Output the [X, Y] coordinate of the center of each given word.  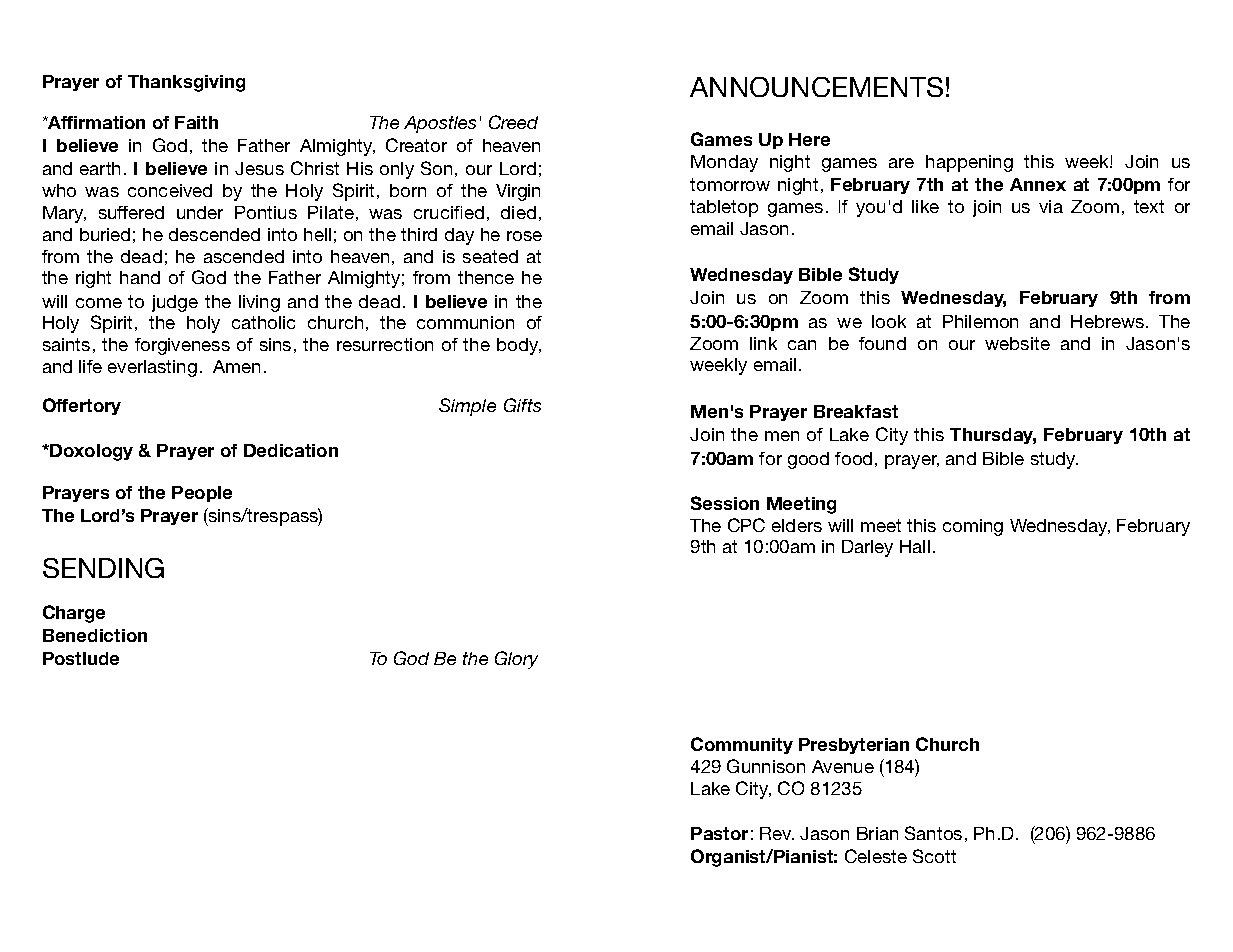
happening [969, 163]
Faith [196, 122]
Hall [915, 546]
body [519, 346]
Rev [777, 833]
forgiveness [182, 346]
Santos [933, 833]
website [1017, 343]
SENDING [103, 568]
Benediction [95, 635]
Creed [513, 122]
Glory [516, 660]
